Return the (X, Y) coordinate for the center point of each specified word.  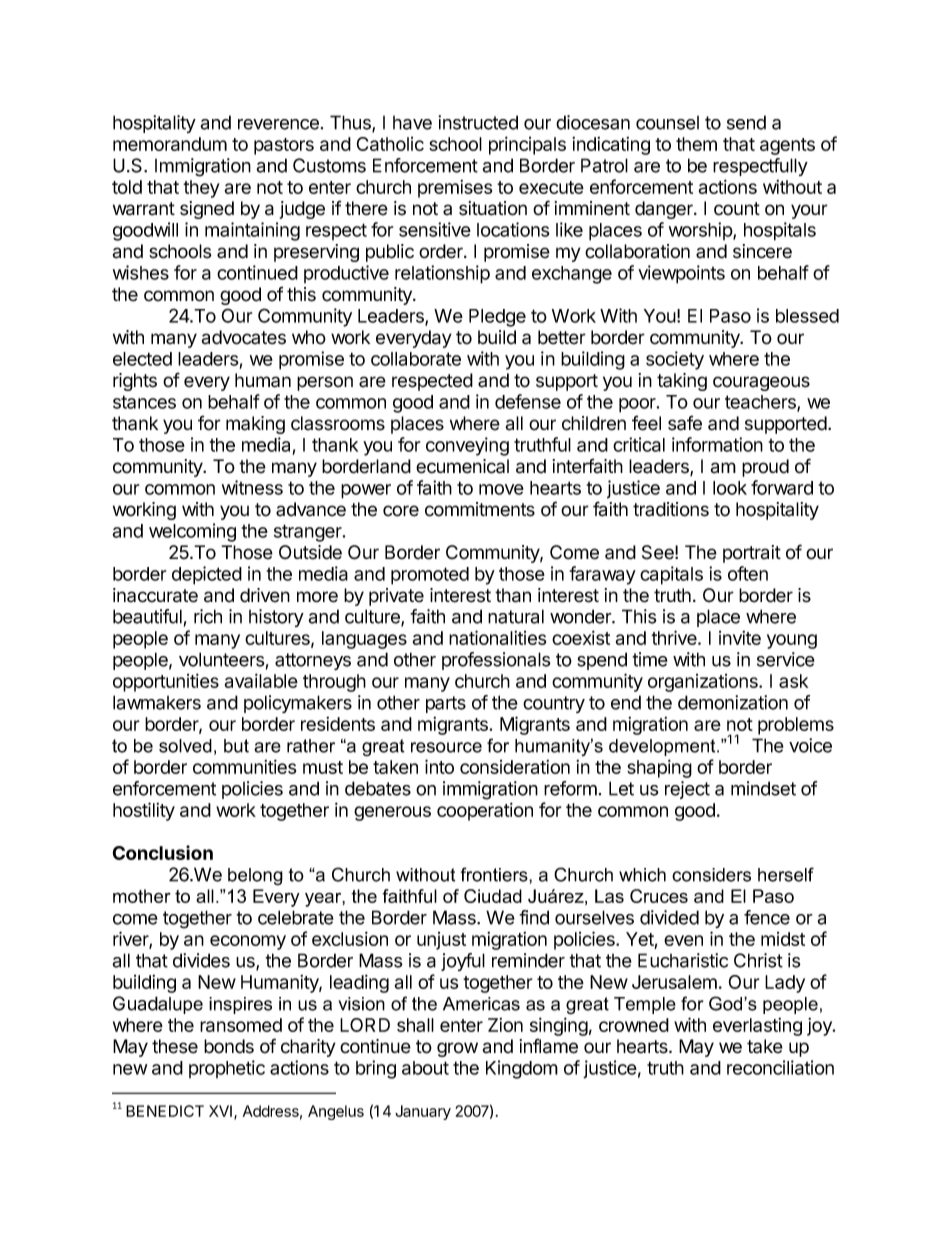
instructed (478, 122)
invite (740, 638)
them (696, 144)
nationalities (497, 637)
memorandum (170, 144)
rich (208, 616)
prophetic (227, 1069)
